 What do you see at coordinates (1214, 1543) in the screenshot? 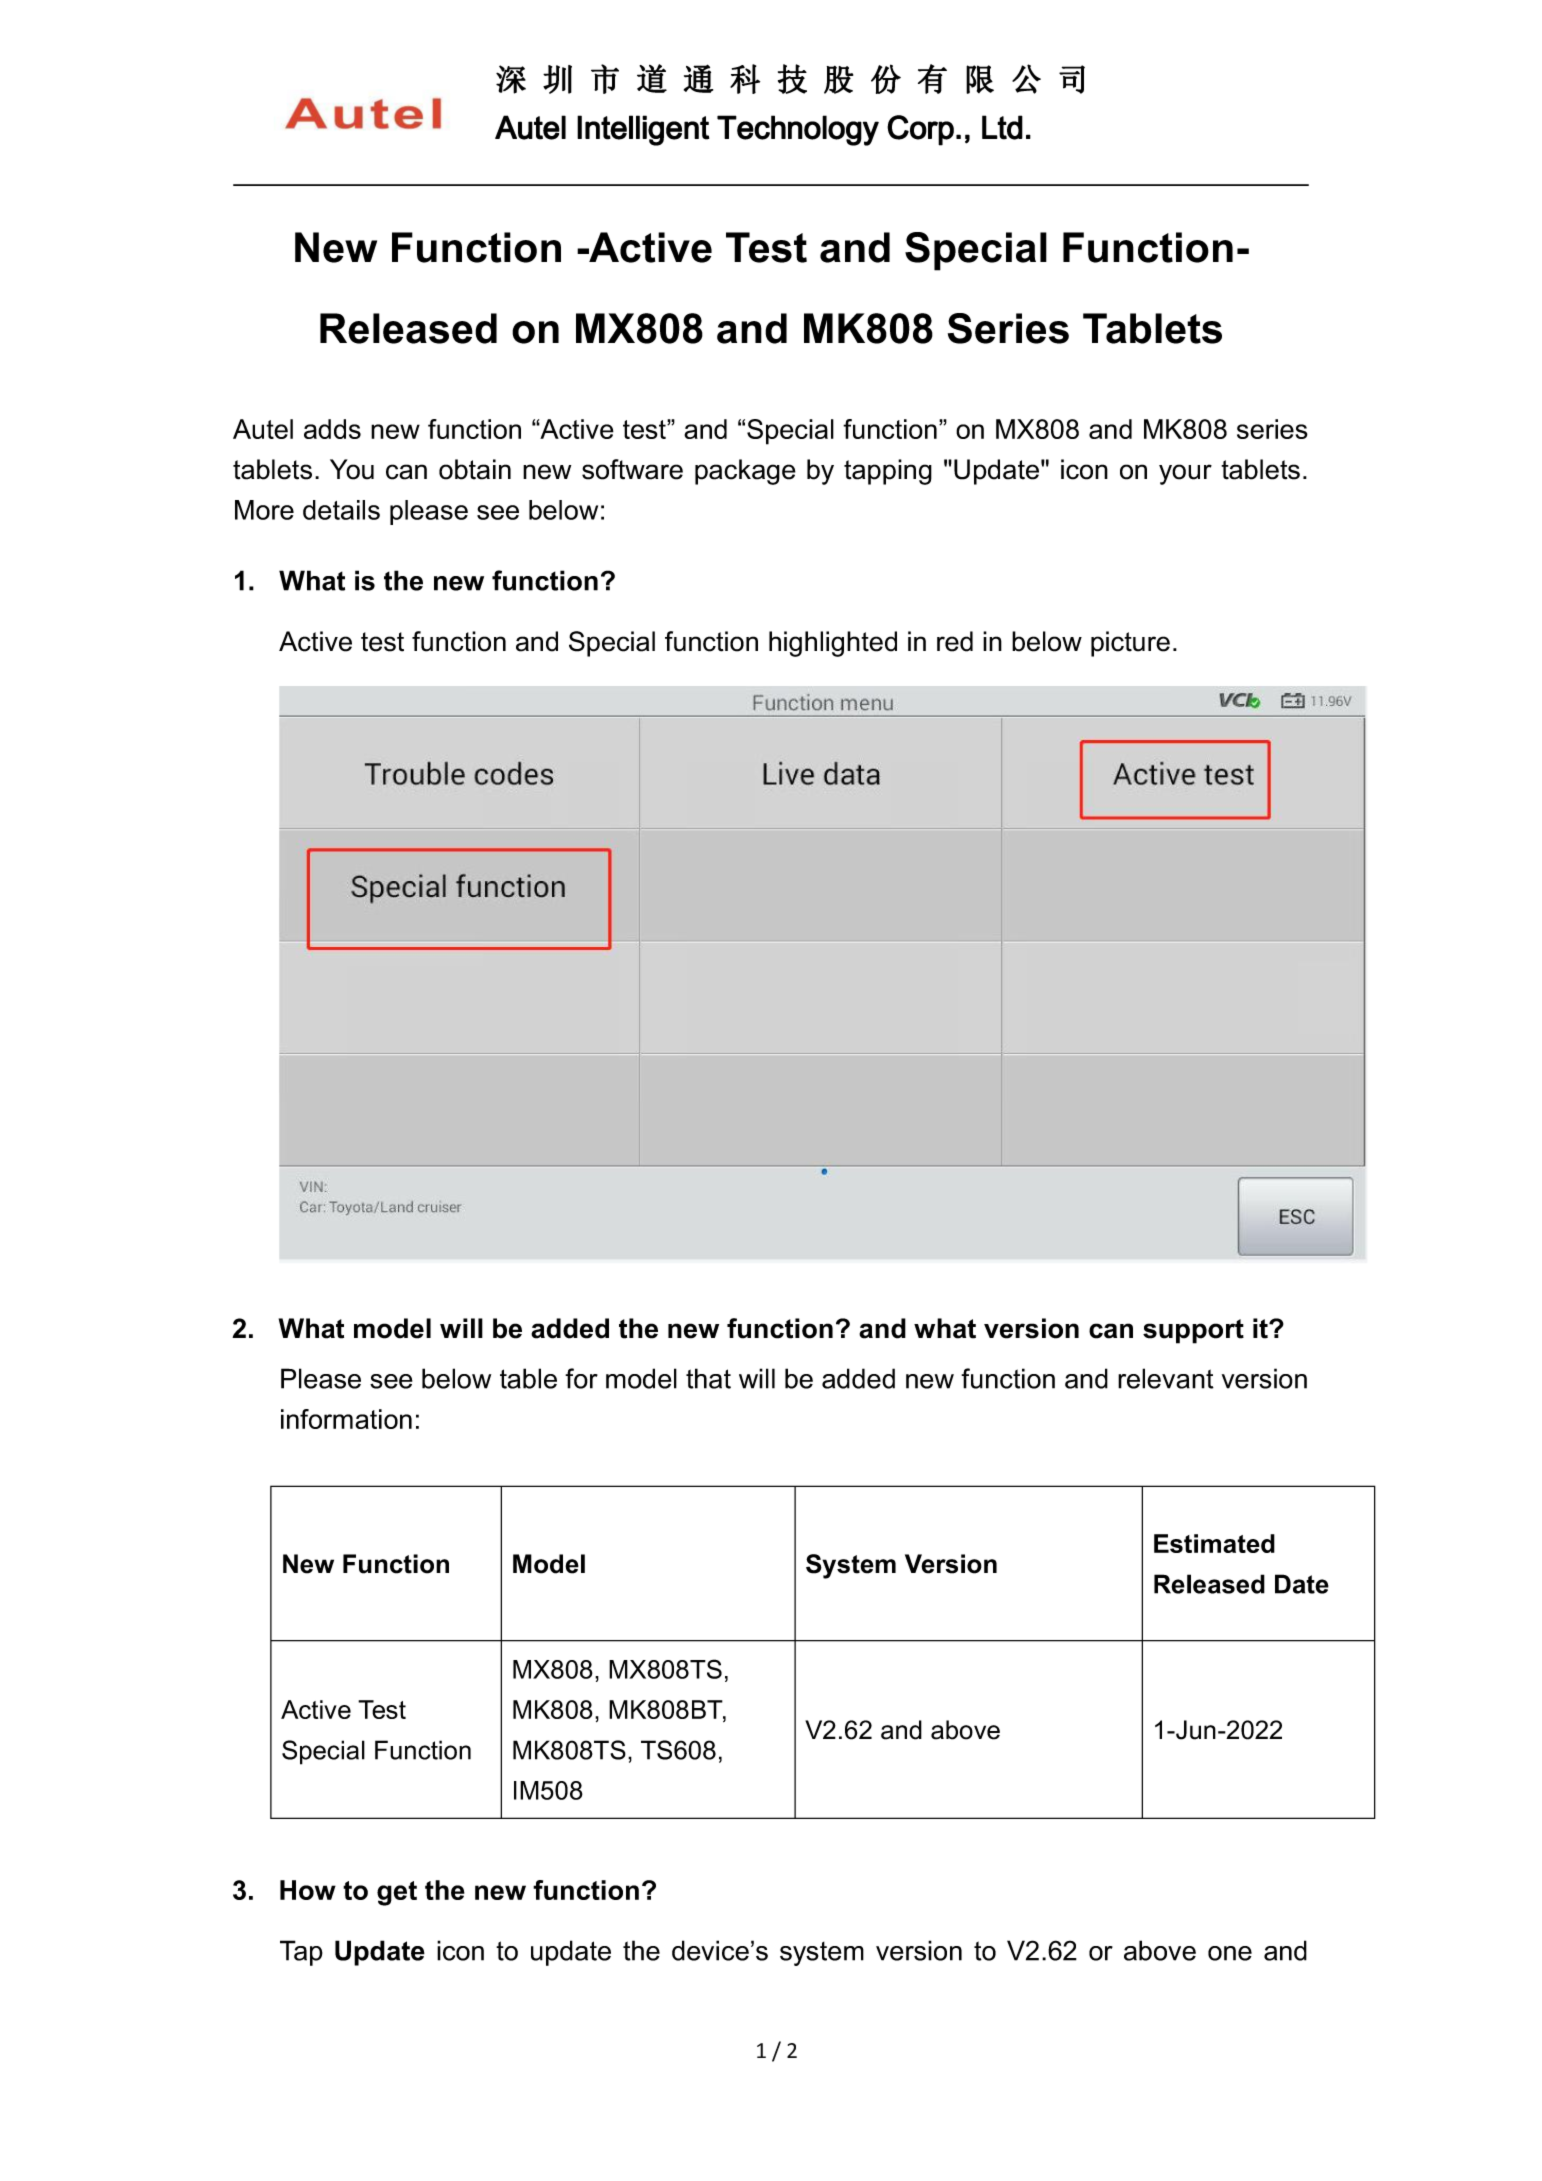
I see `Estimated` at bounding box center [1214, 1543].
